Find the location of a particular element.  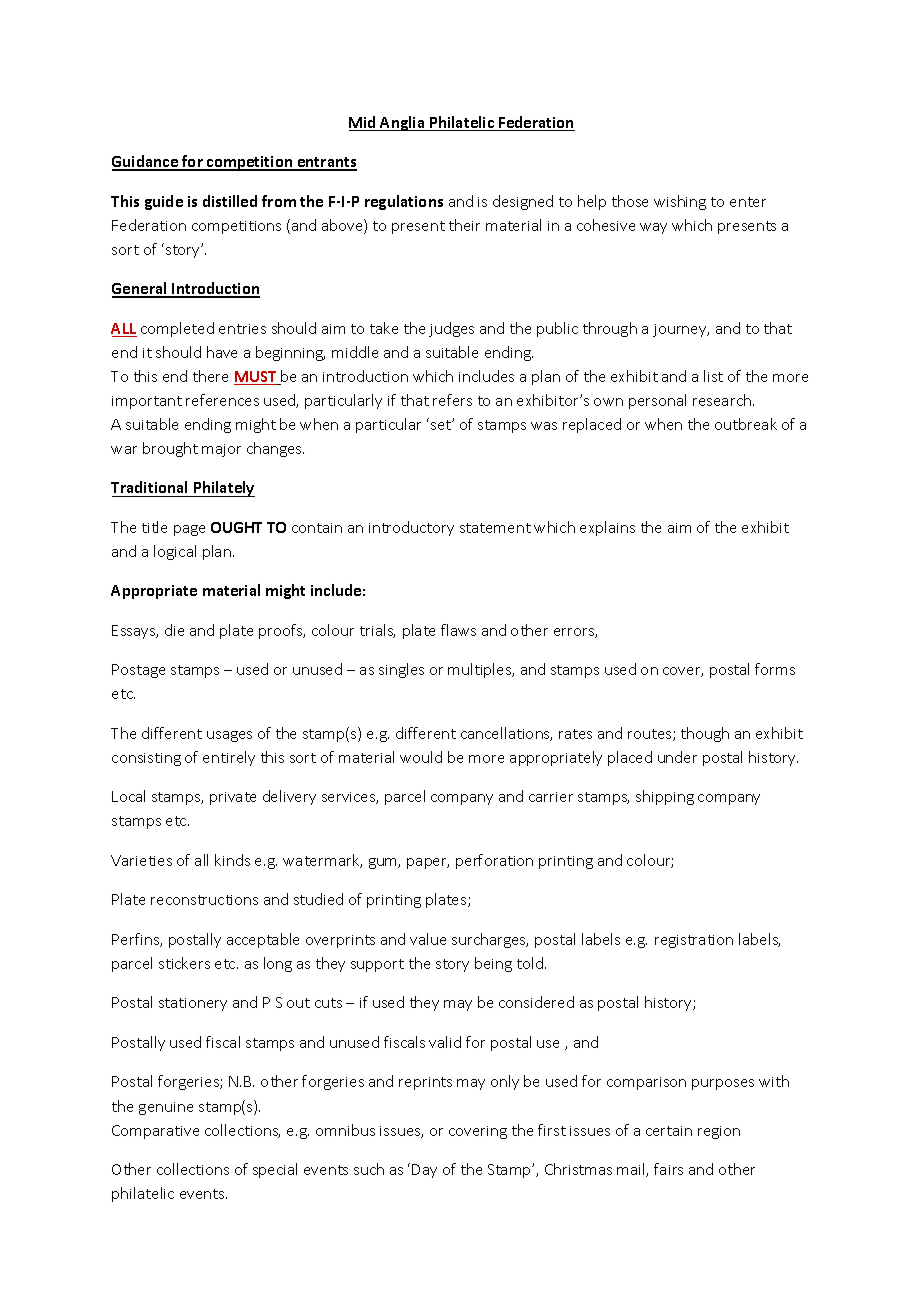

Comparative is located at coordinates (155, 1132).
